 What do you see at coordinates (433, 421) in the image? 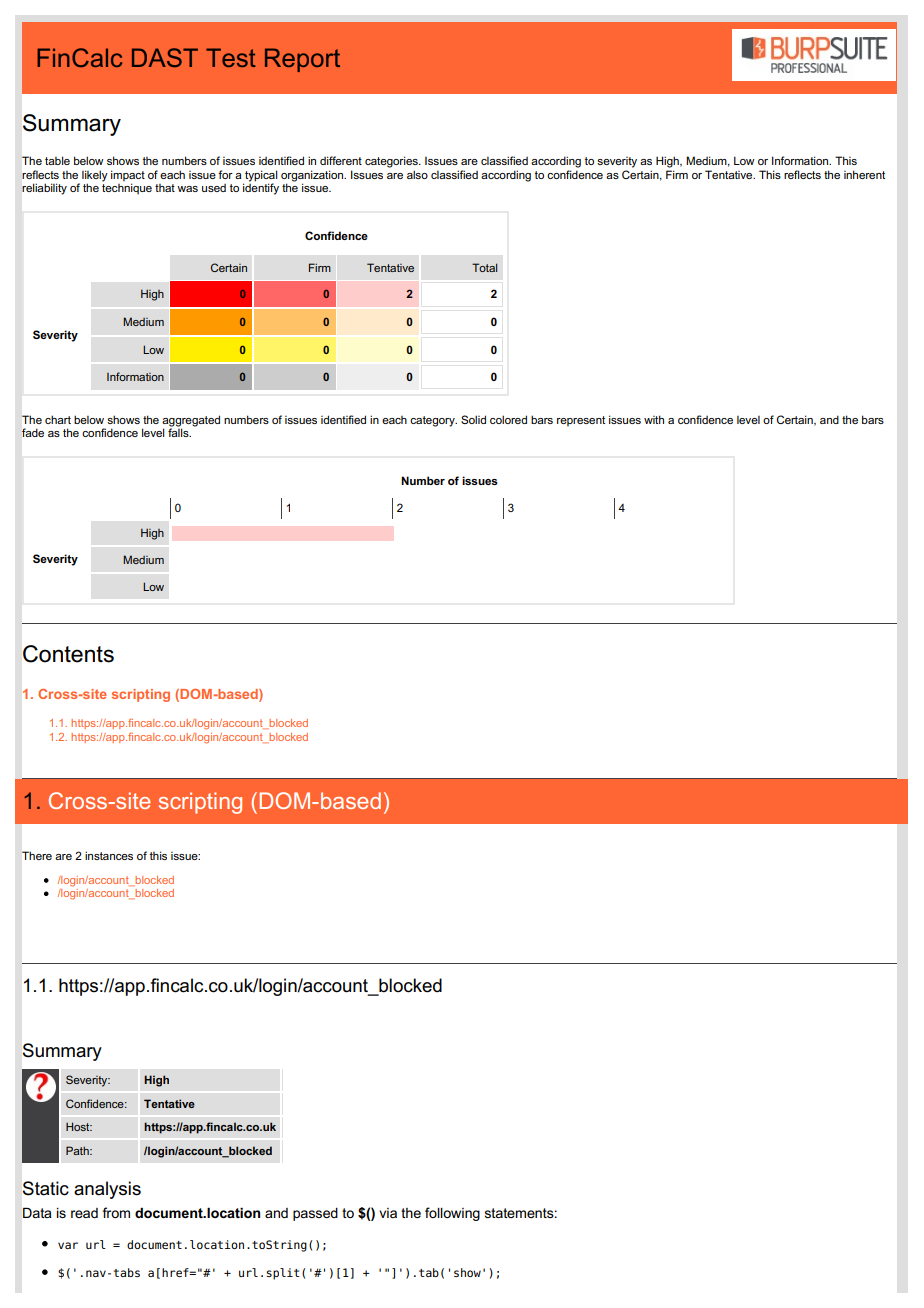
I see `category` at bounding box center [433, 421].
